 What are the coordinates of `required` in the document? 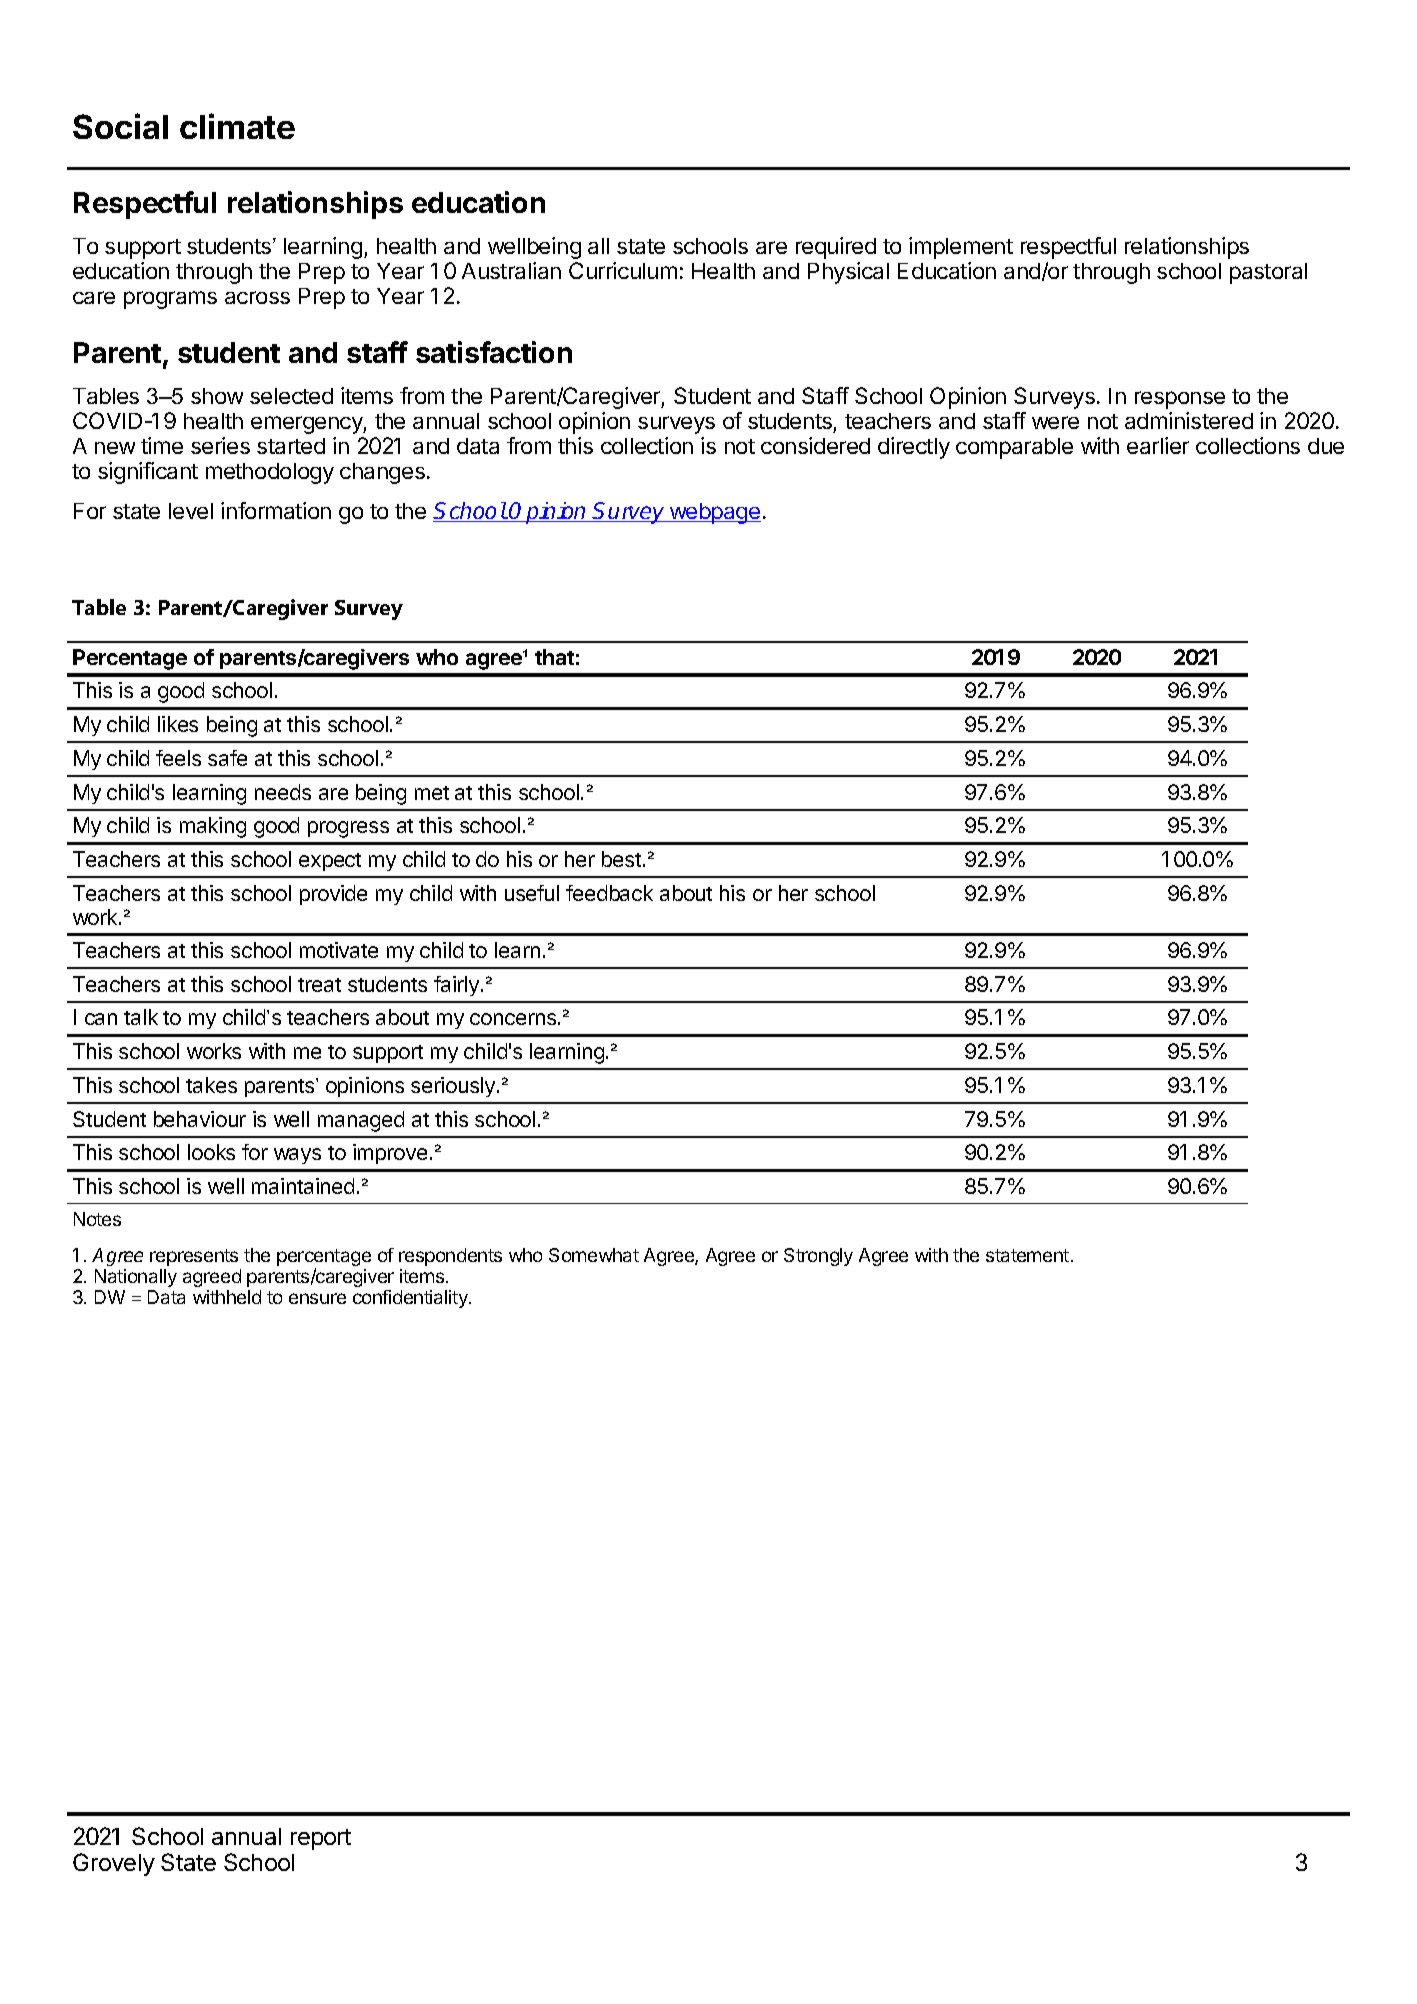 It's located at (836, 248).
